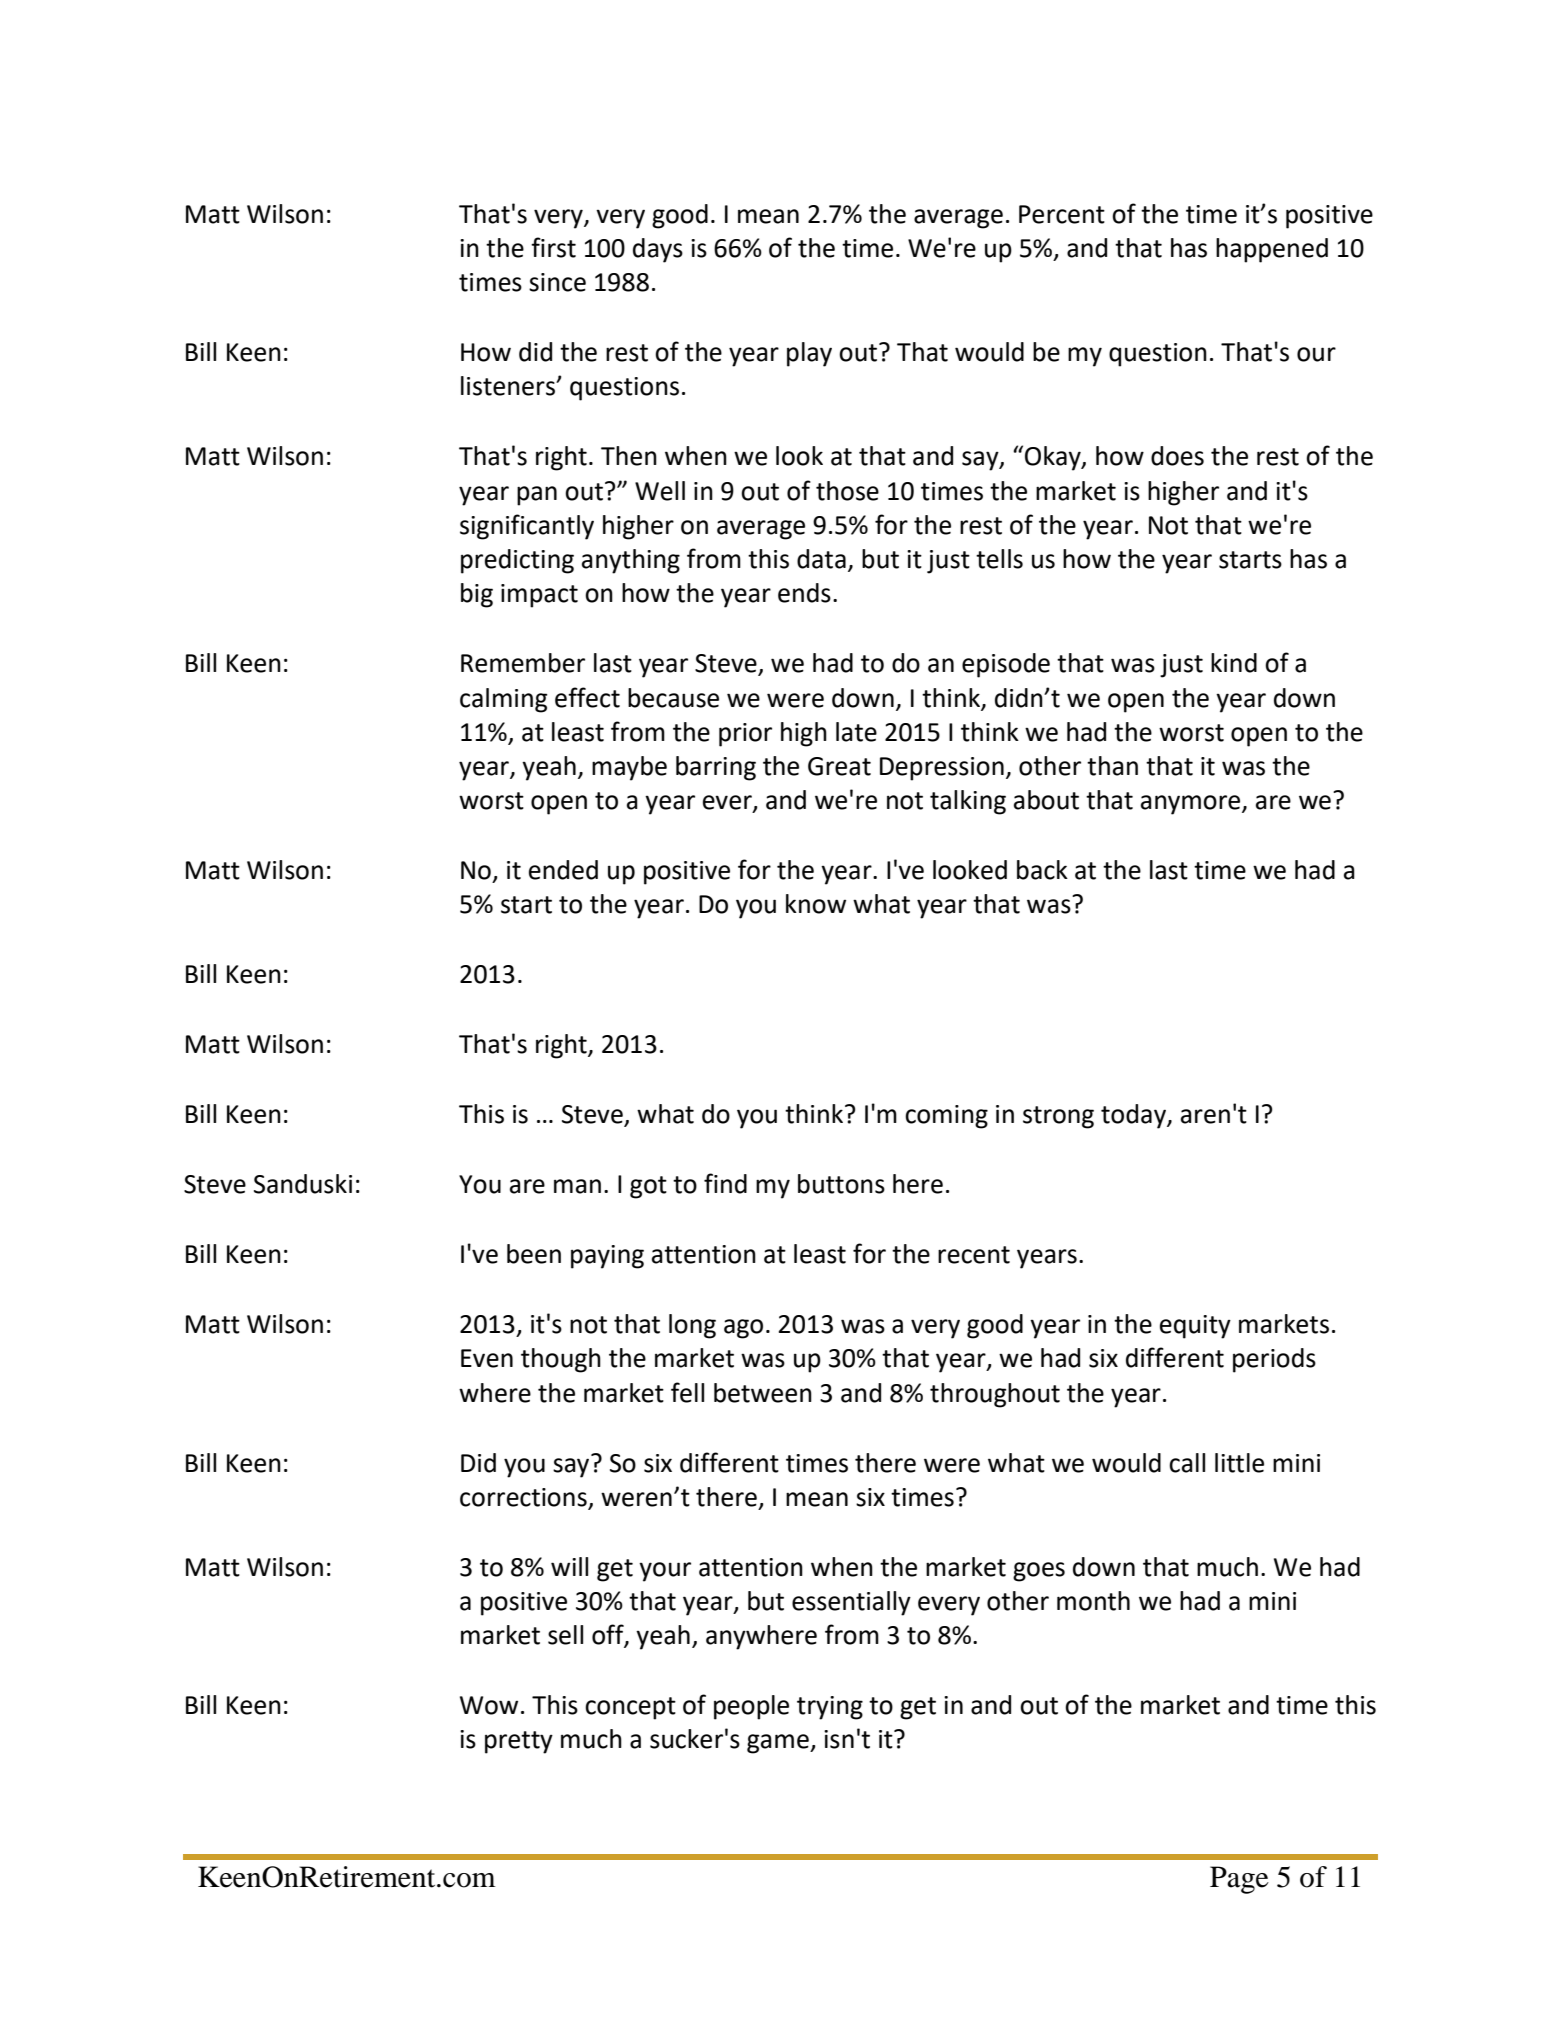  I want to click on since, so click(557, 282).
